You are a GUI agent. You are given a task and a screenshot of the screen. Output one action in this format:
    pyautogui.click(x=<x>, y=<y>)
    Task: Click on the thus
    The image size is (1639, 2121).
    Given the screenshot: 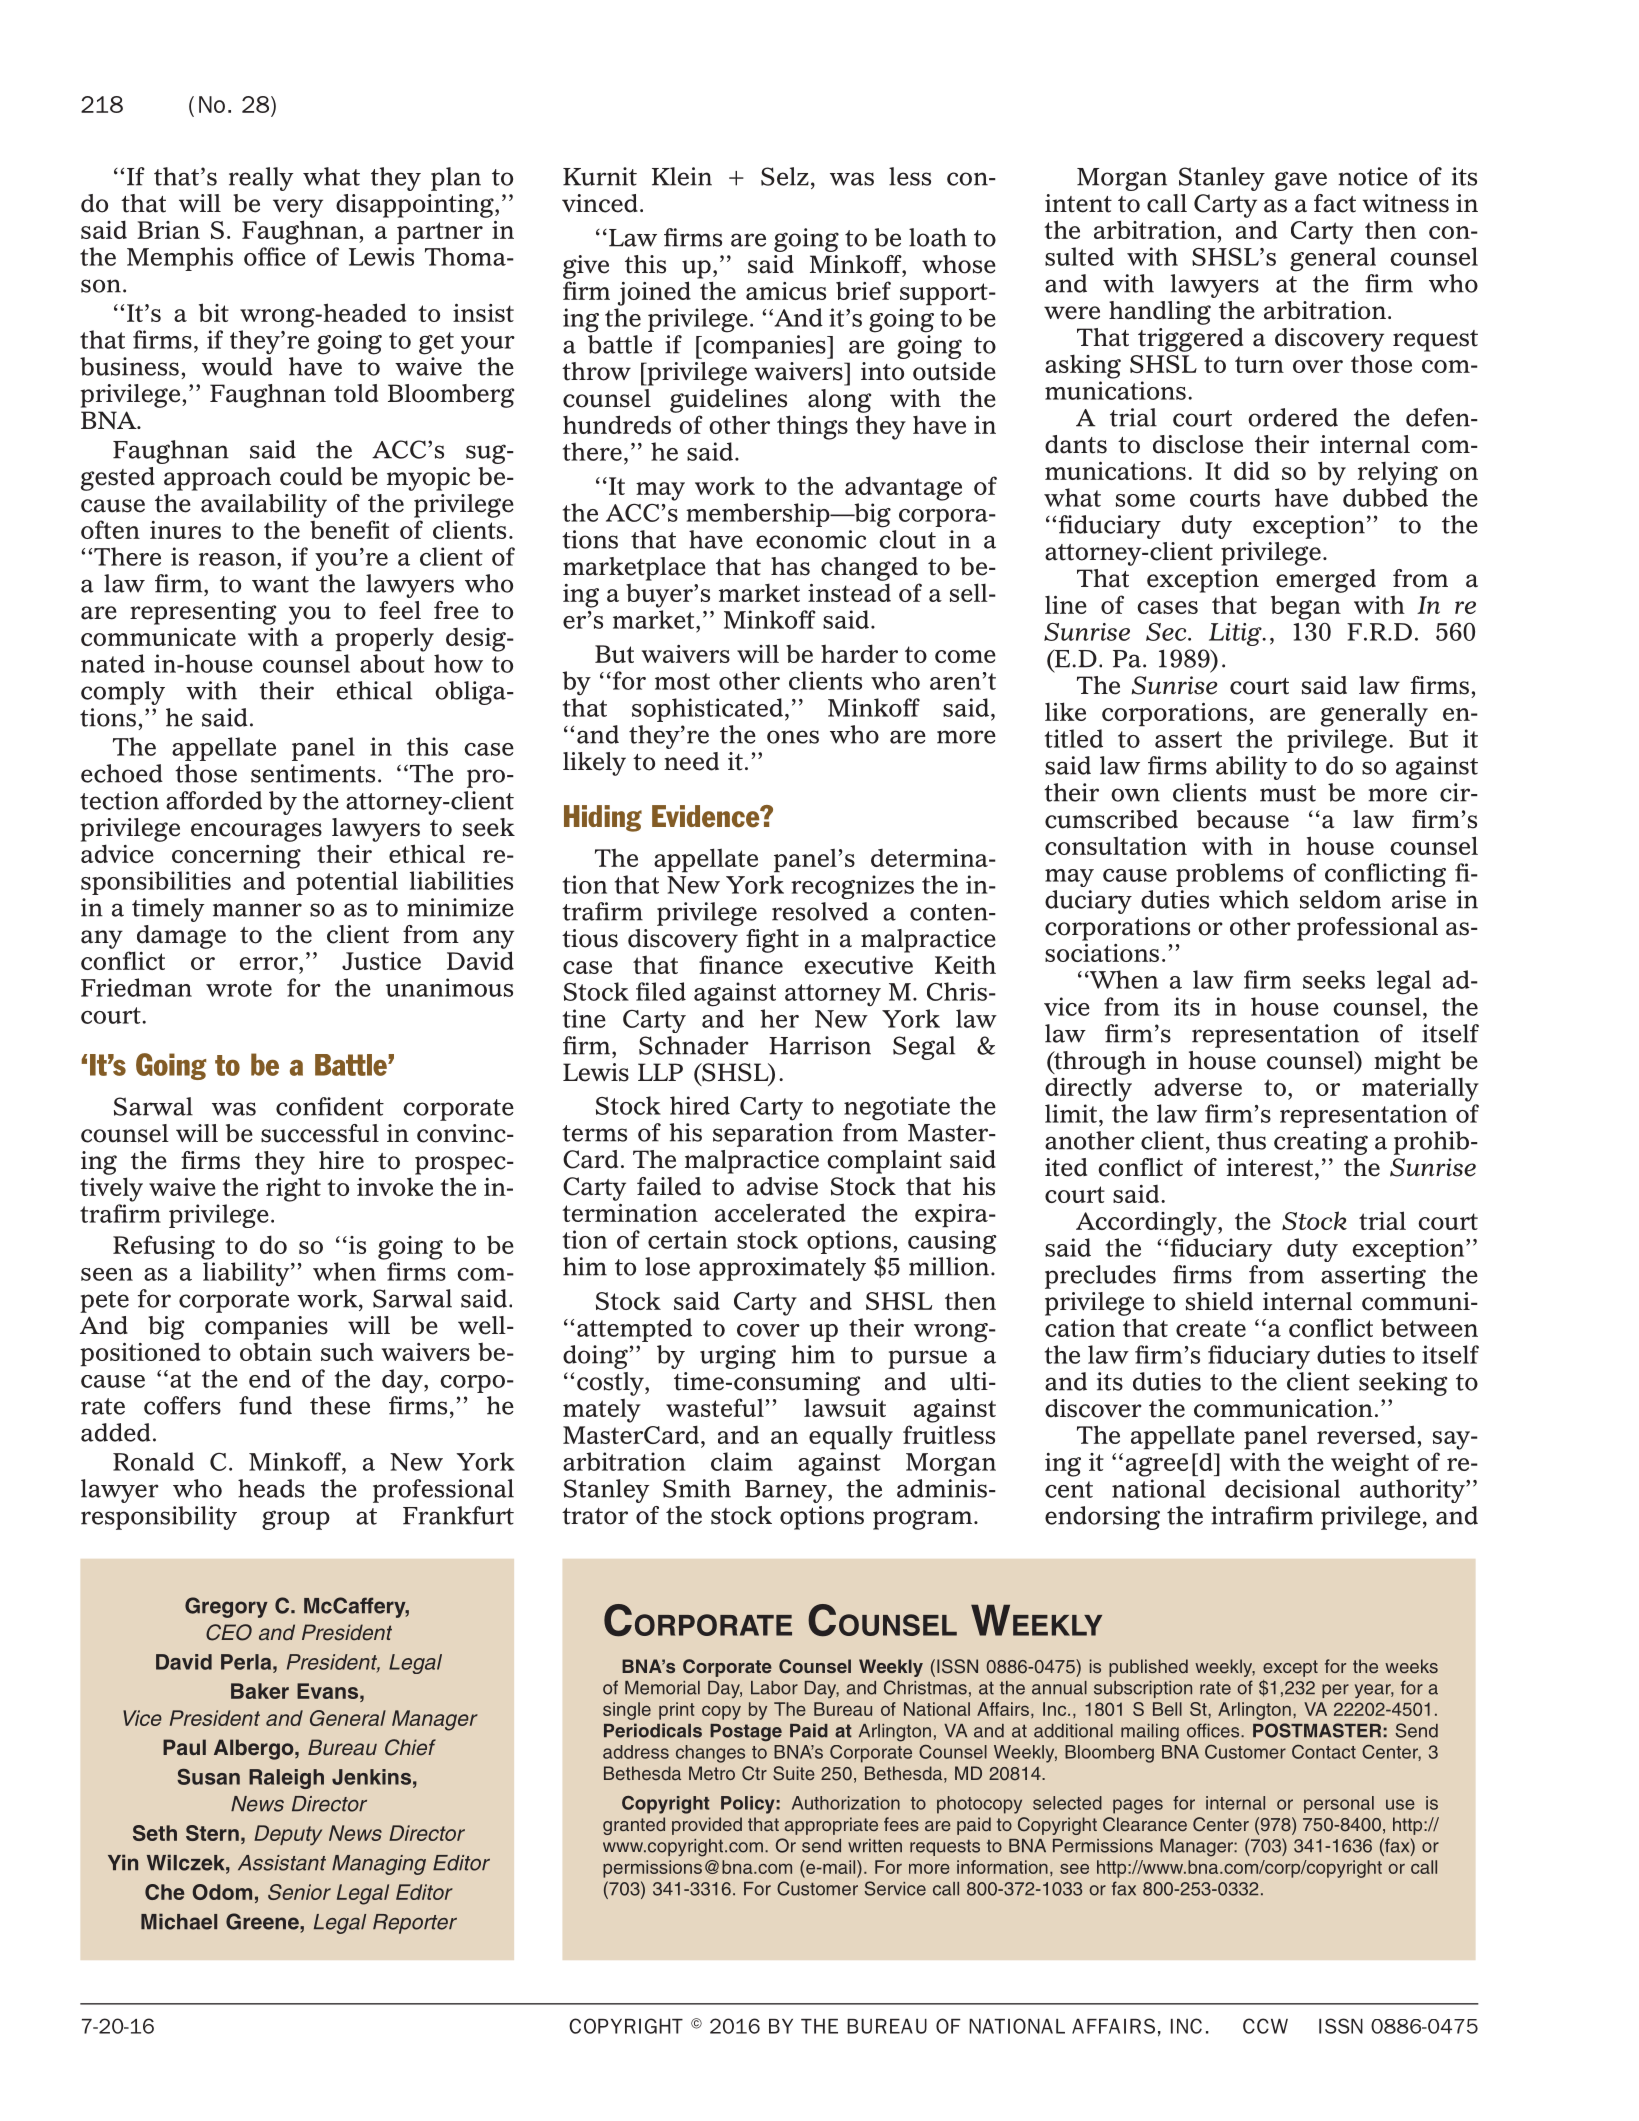 What is the action you would take?
    pyautogui.click(x=1241, y=1140)
